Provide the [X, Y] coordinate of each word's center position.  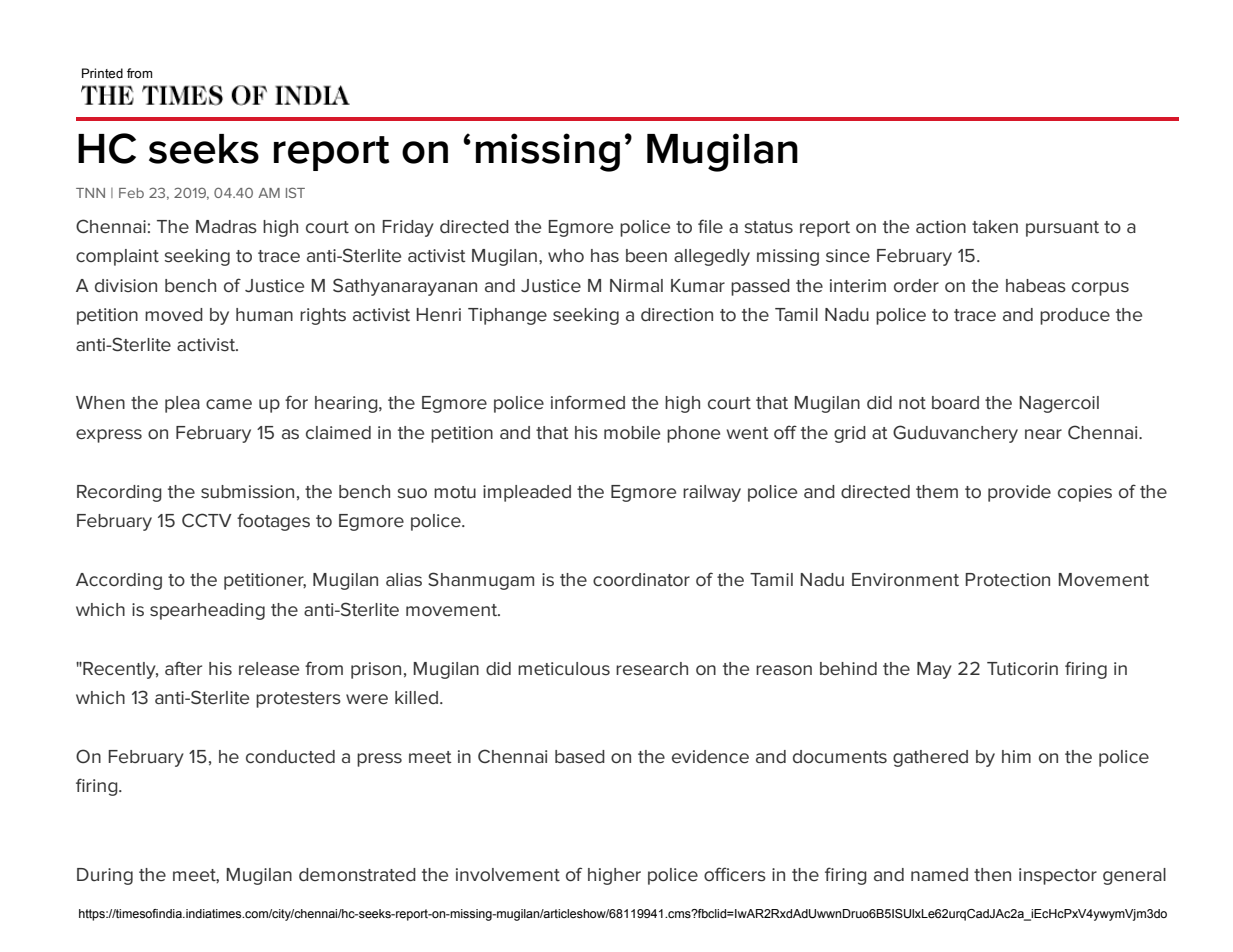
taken [995, 226]
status [769, 227]
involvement [508, 874]
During [105, 876]
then [992, 874]
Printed [102, 73]
